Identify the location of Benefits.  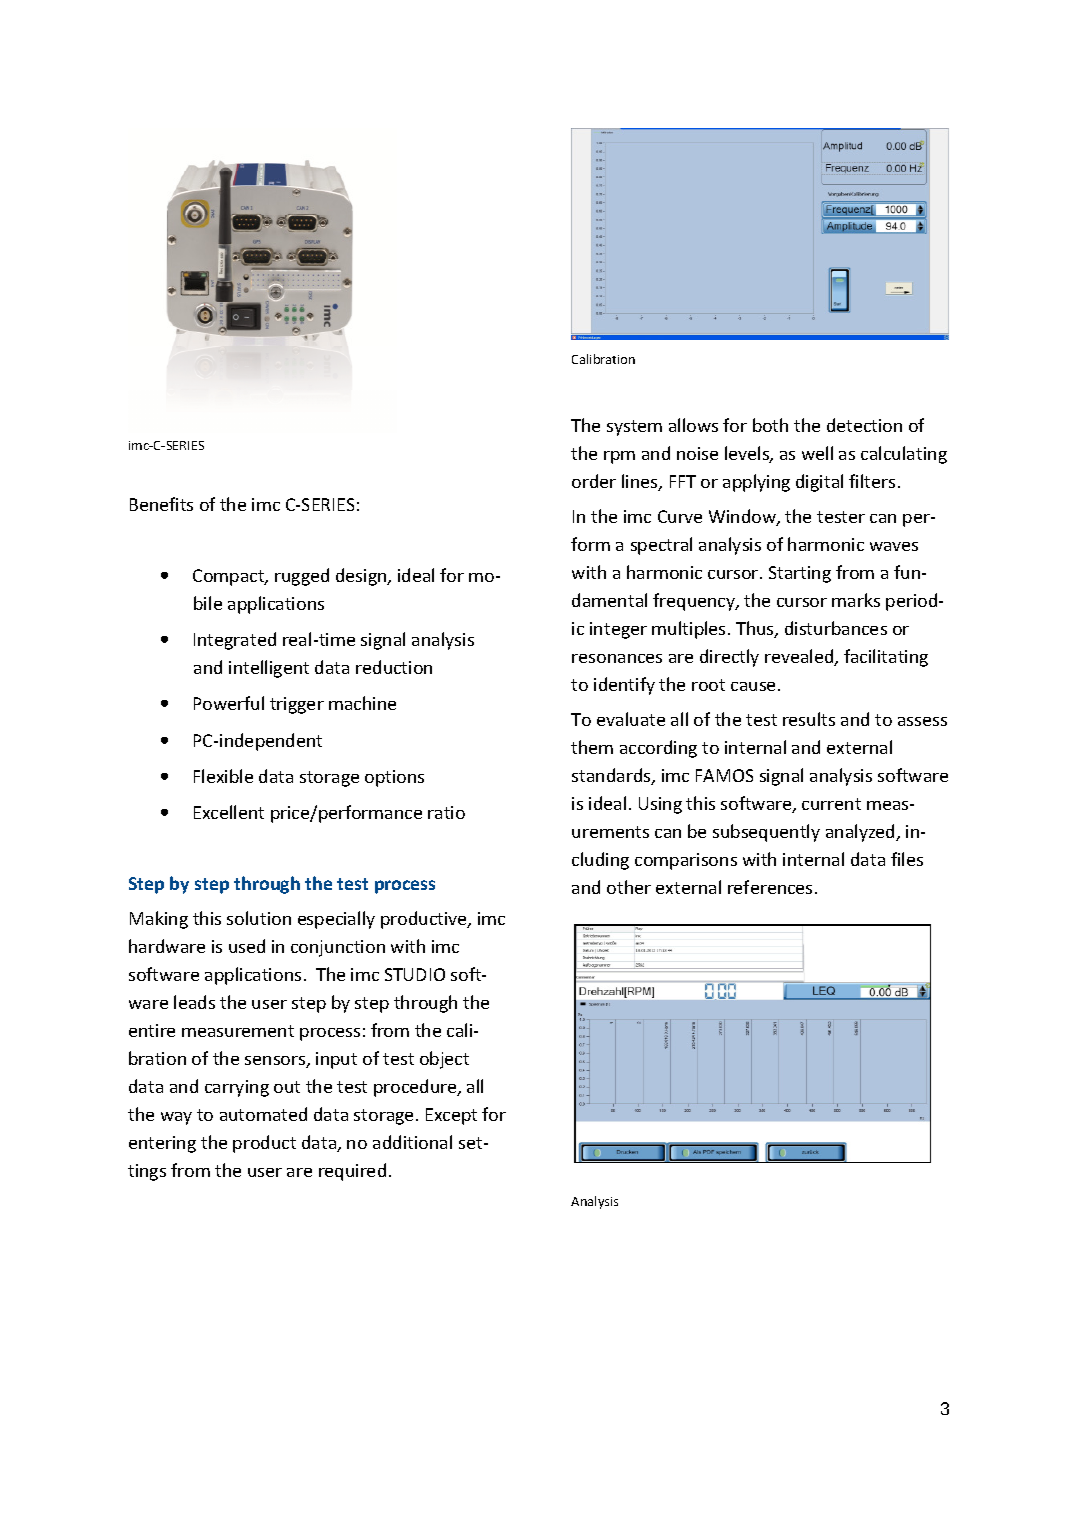
(161, 504).
